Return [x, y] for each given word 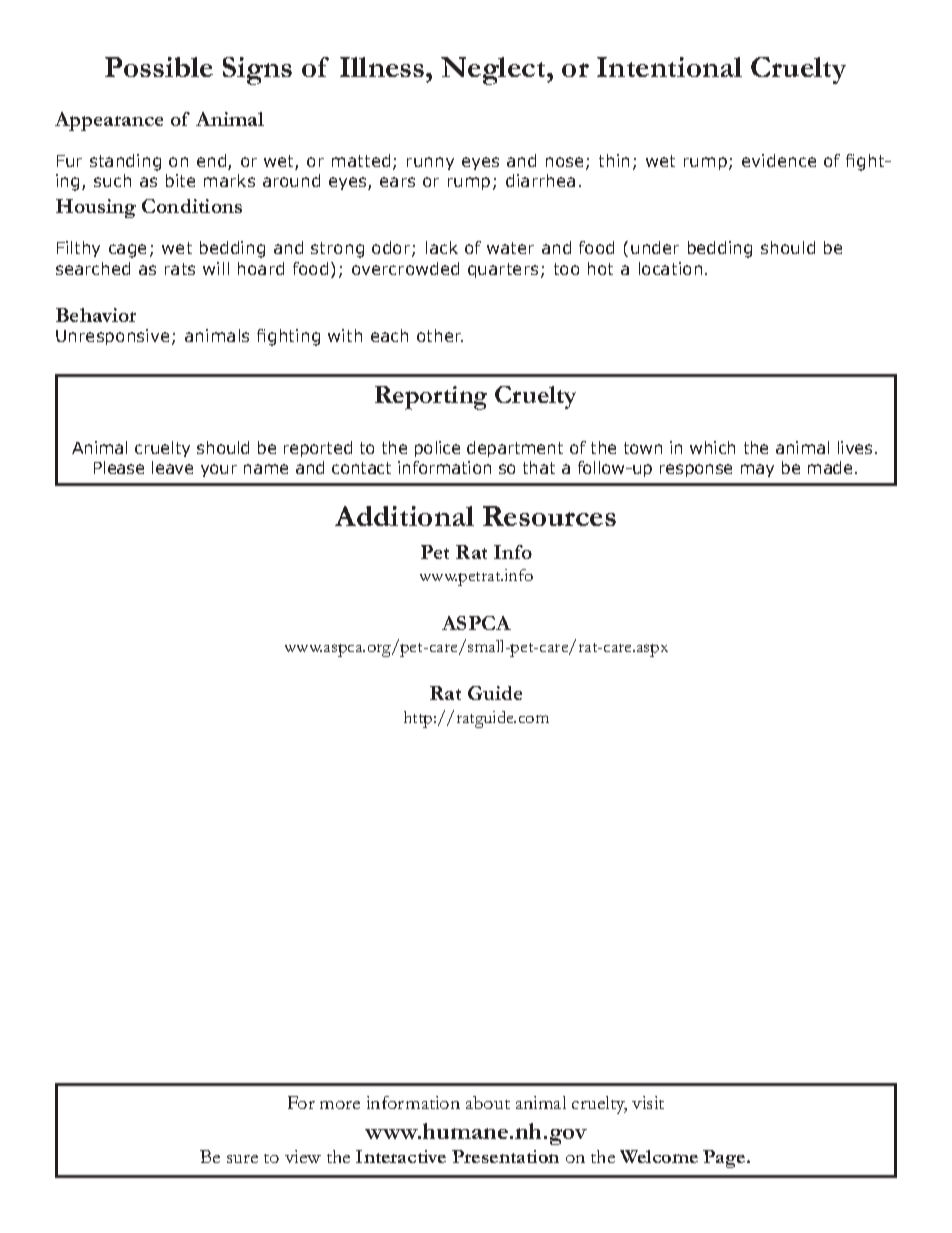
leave [172, 467]
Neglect [494, 71]
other [440, 335]
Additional [404, 516]
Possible [159, 67]
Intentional [669, 67]
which [712, 447]
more [340, 1105]
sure [242, 1159]
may [757, 470]
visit [648, 1102]
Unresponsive [112, 337]
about [488, 1102]
